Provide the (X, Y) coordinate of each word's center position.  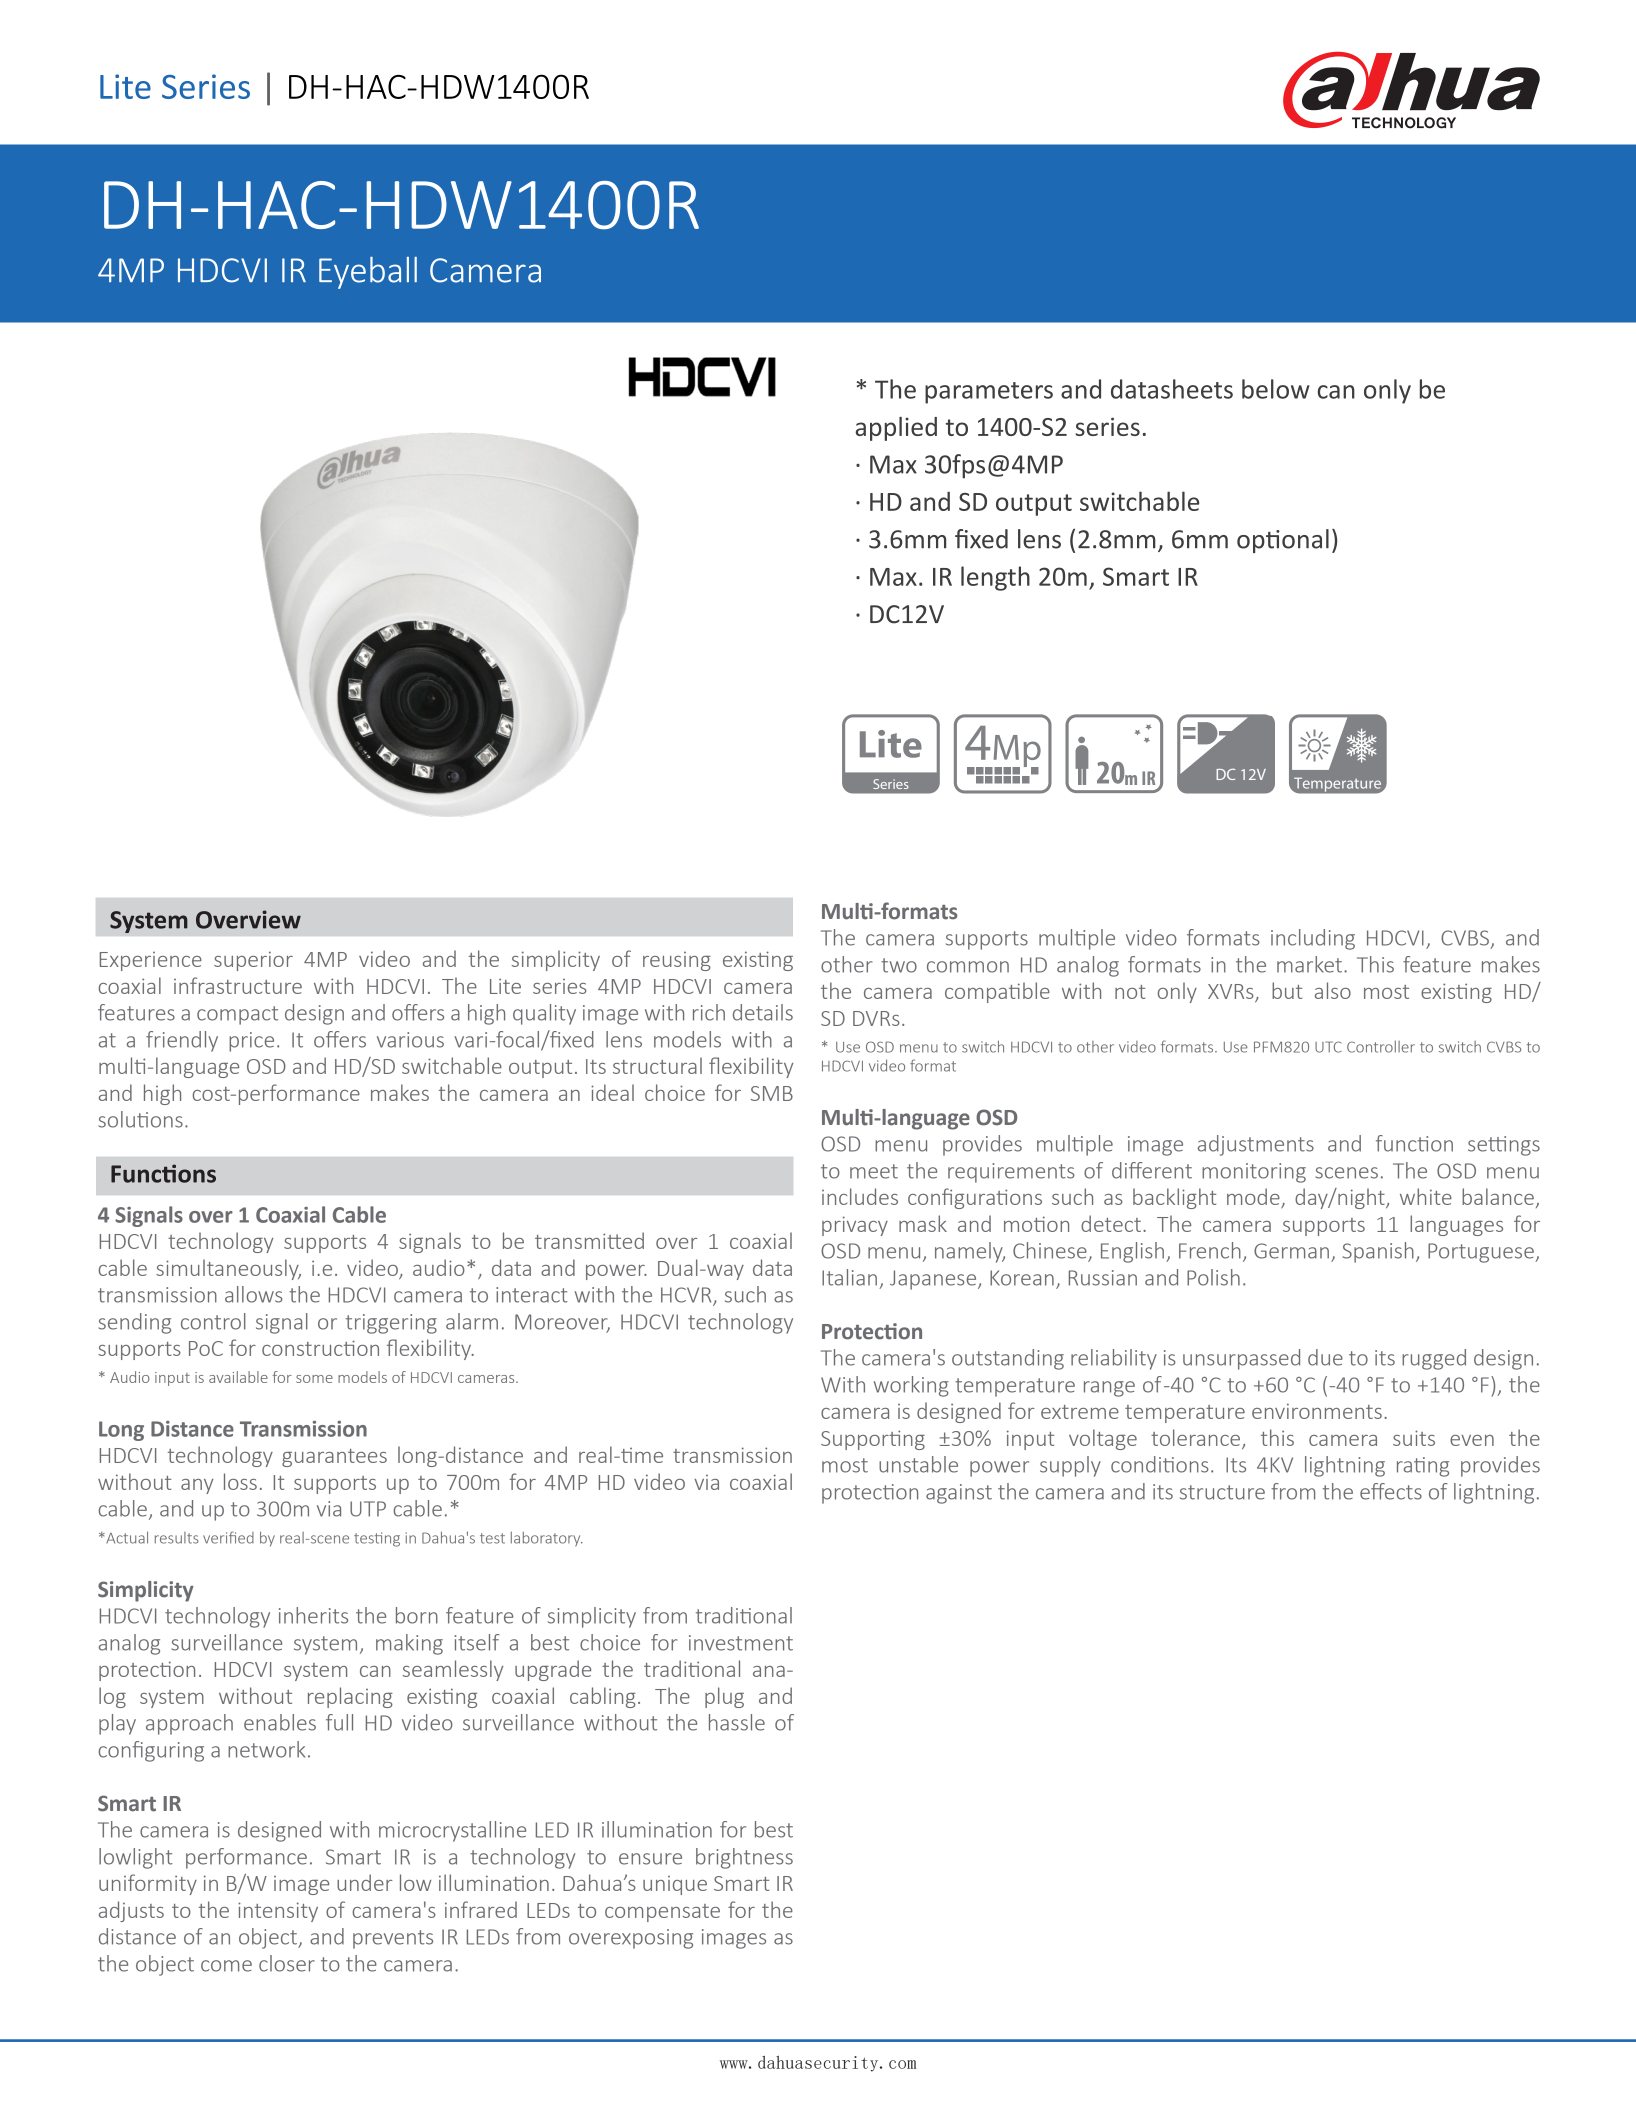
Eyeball (368, 273)
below (1276, 389)
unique (675, 1885)
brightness (744, 1858)
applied (896, 429)
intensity (278, 1912)
